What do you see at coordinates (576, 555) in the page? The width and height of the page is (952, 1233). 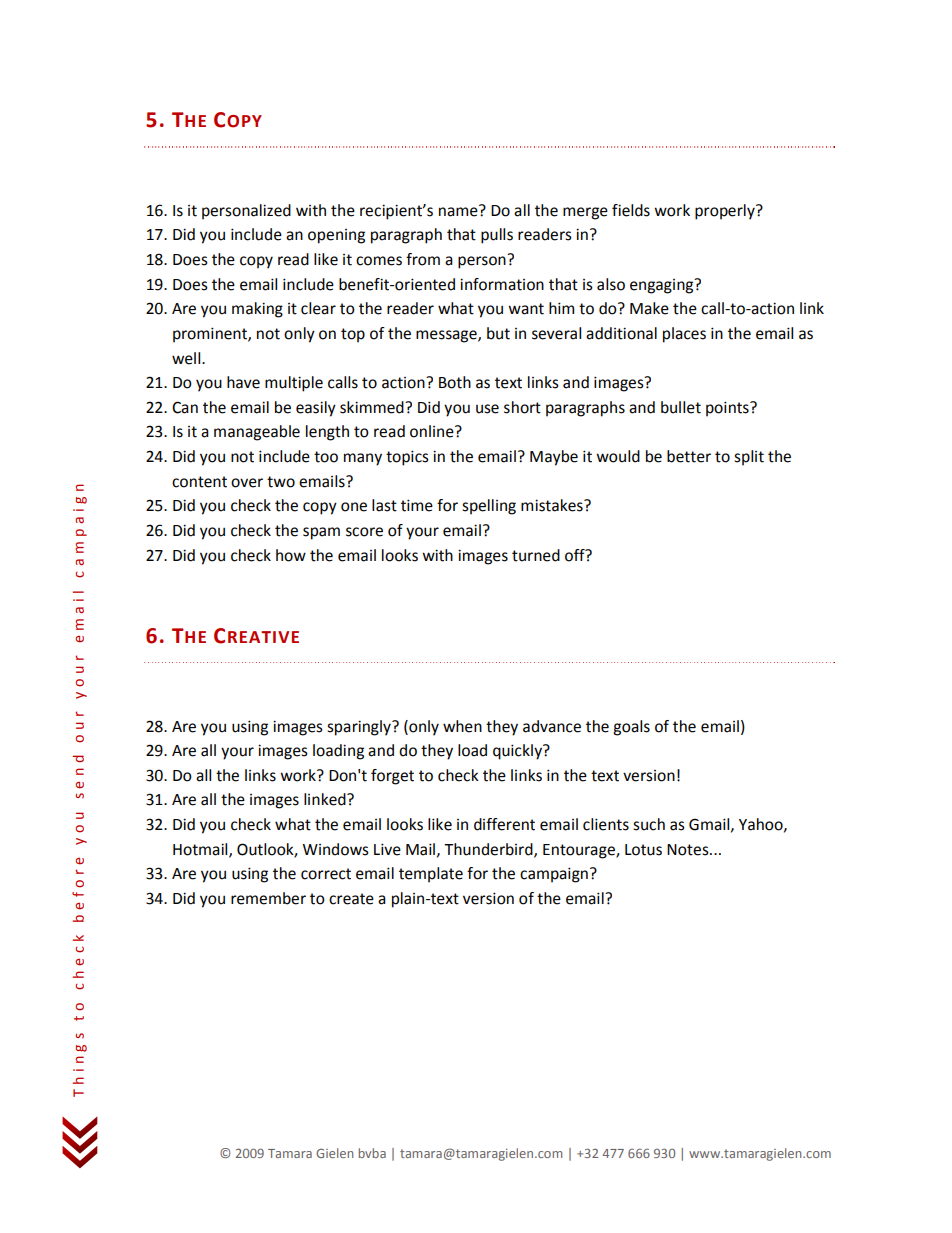 I see `off` at bounding box center [576, 555].
